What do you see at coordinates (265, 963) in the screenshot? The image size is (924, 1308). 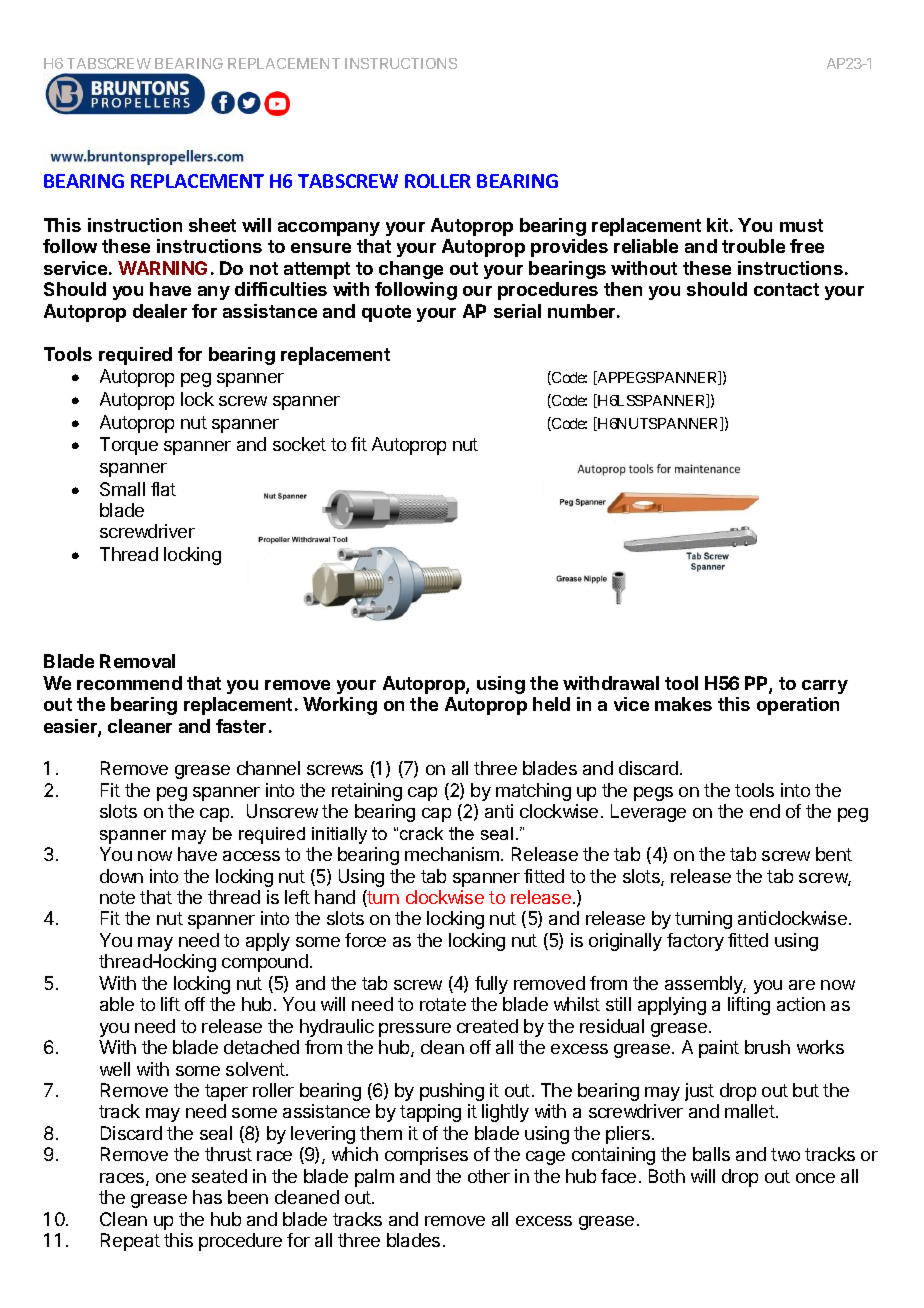 I see `compound` at bounding box center [265, 963].
